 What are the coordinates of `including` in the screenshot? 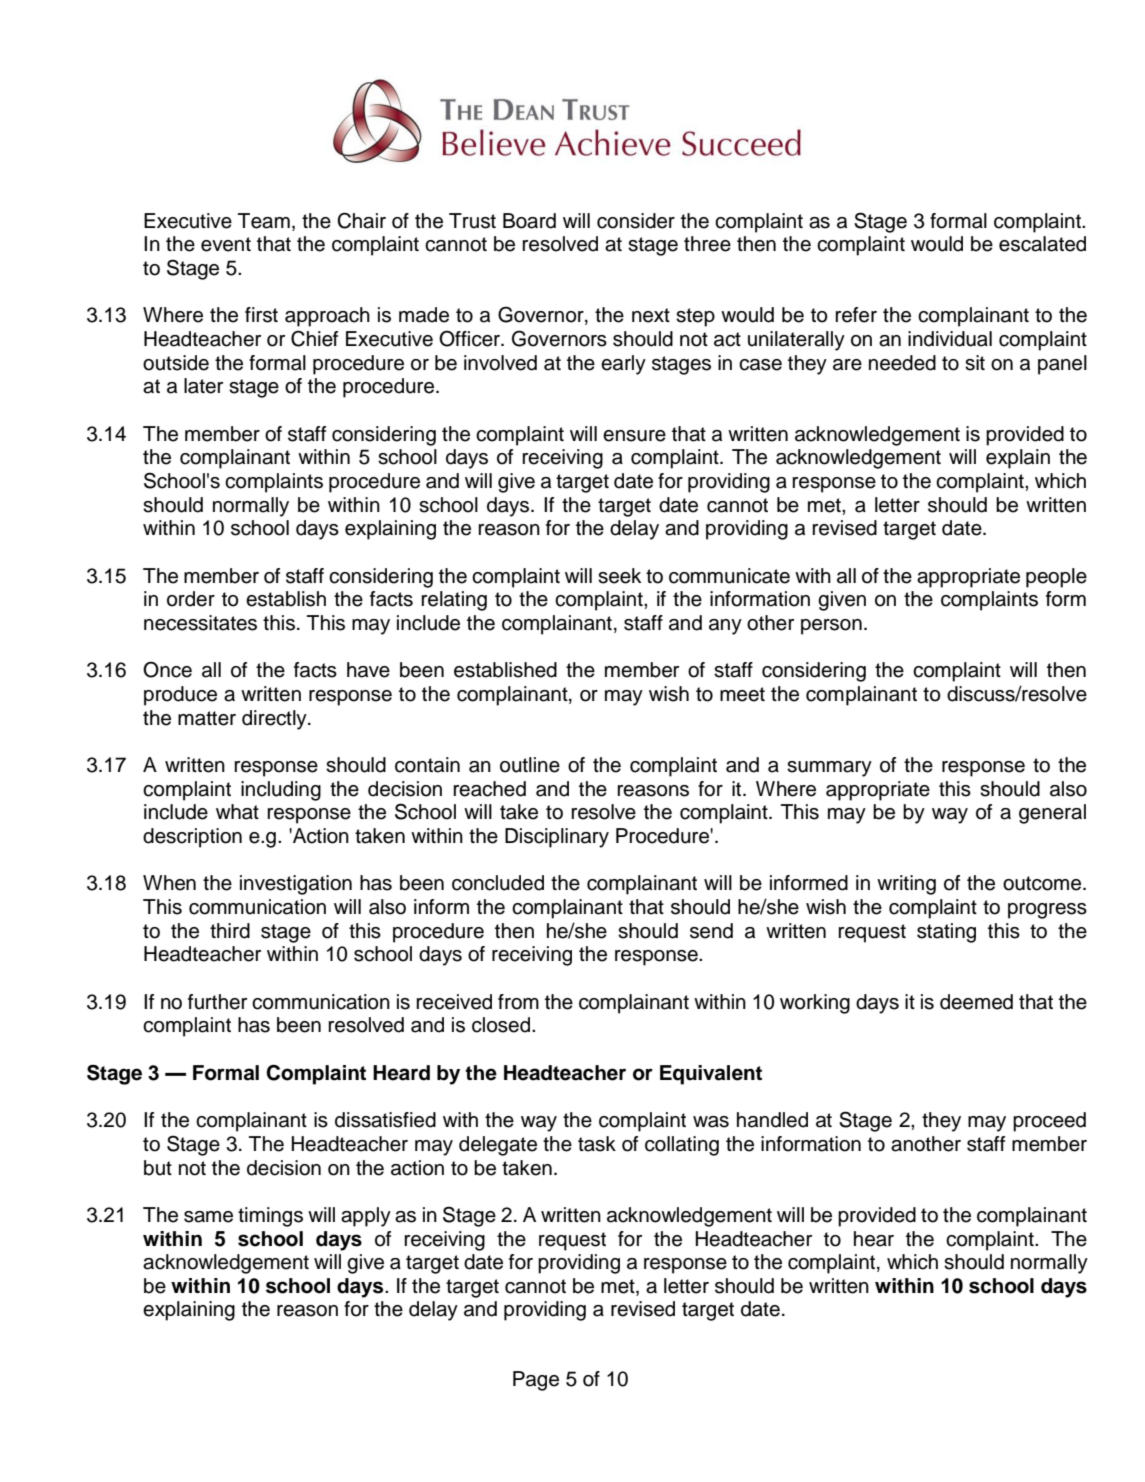 It's located at (281, 791).
